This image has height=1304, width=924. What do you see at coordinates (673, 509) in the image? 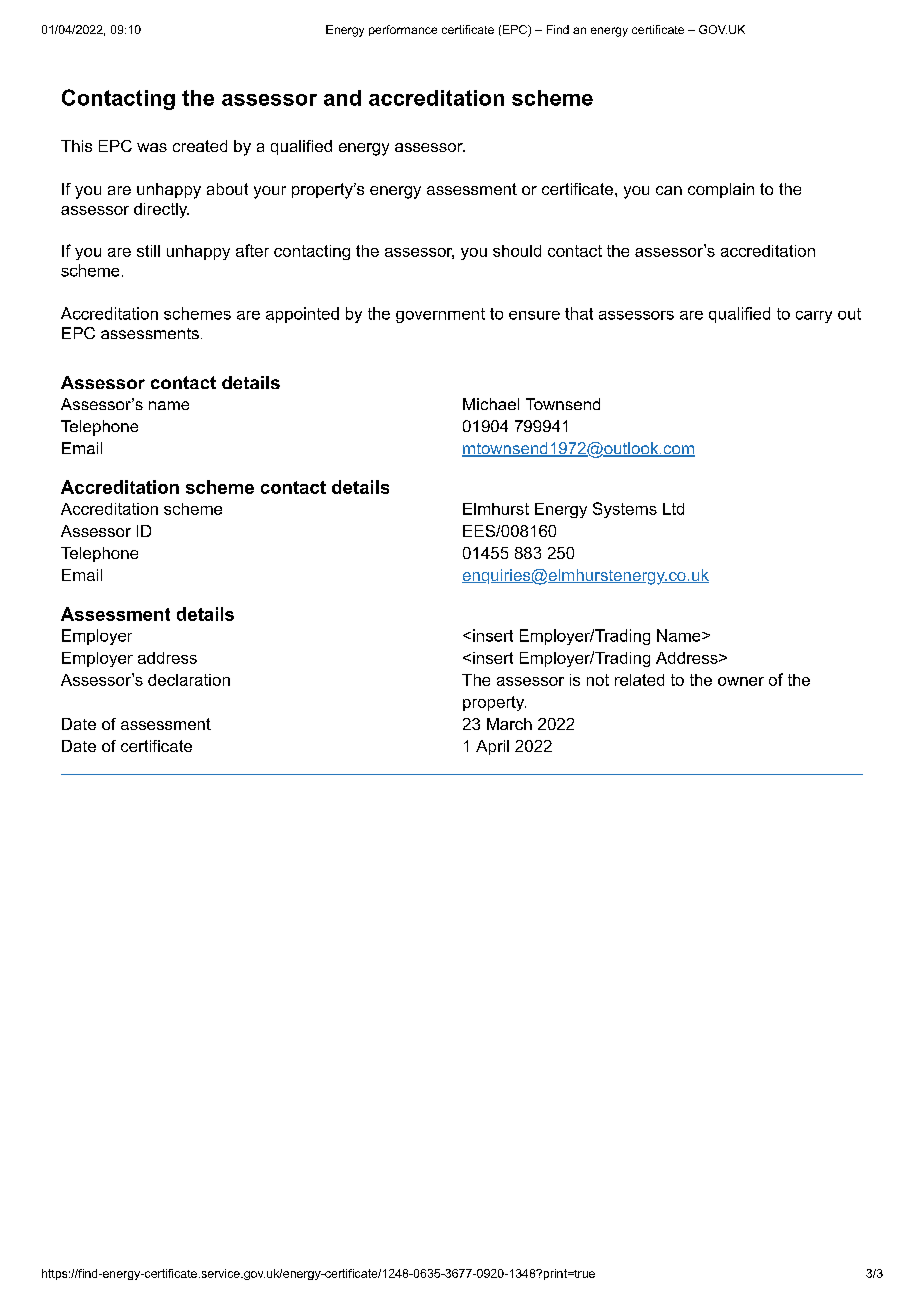
I see `Ltd` at bounding box center [673, 509].
